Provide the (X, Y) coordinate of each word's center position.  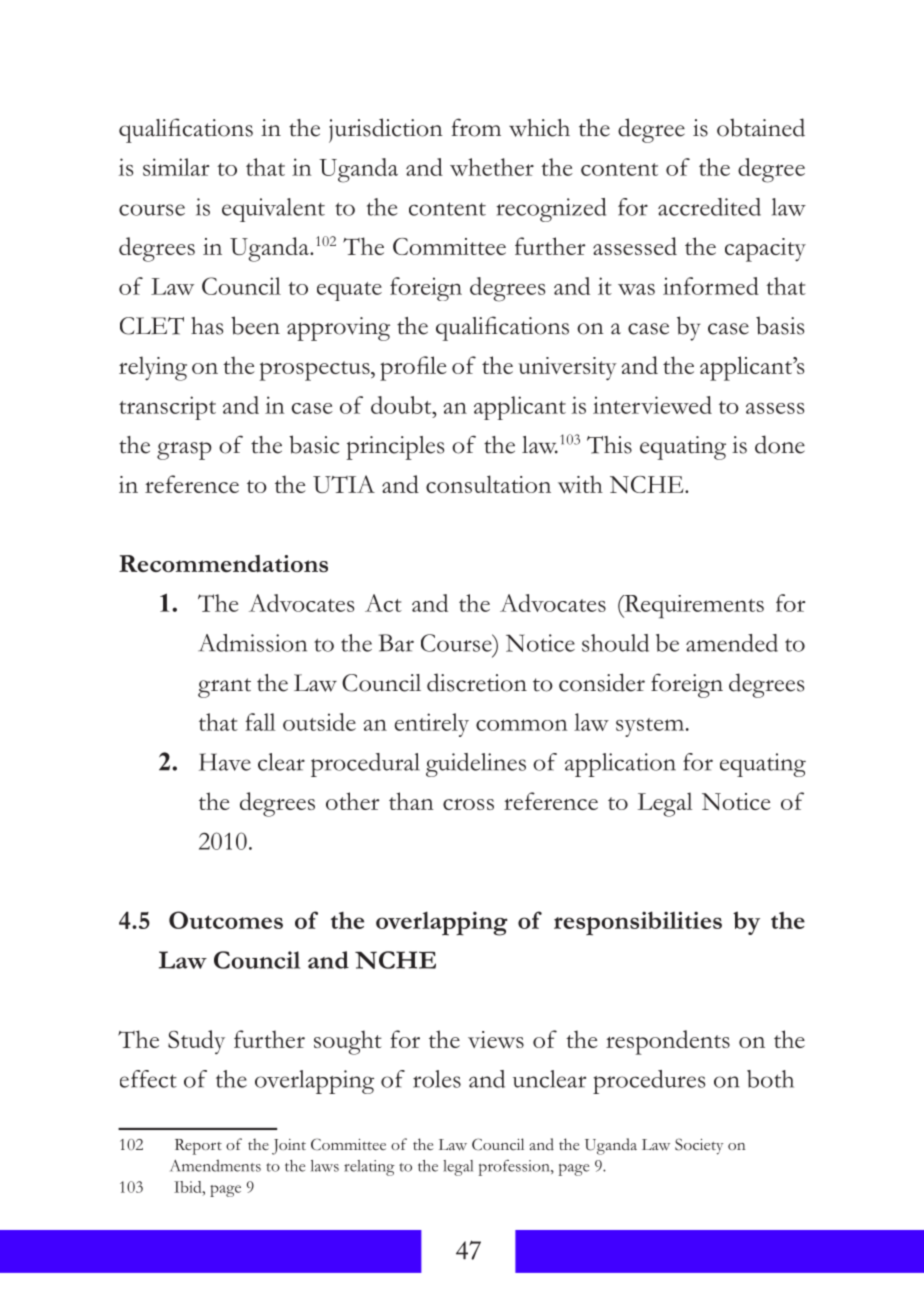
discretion (477, 682)
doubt (402, 405)
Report (198, 1147)
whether (492, 167)
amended (732, 643)
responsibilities (638, 923)
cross (468, 804)
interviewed (652, 405)
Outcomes (226, 920)
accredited (709, 207)
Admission (252, 643)
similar (176, 167)
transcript (167, 408)
